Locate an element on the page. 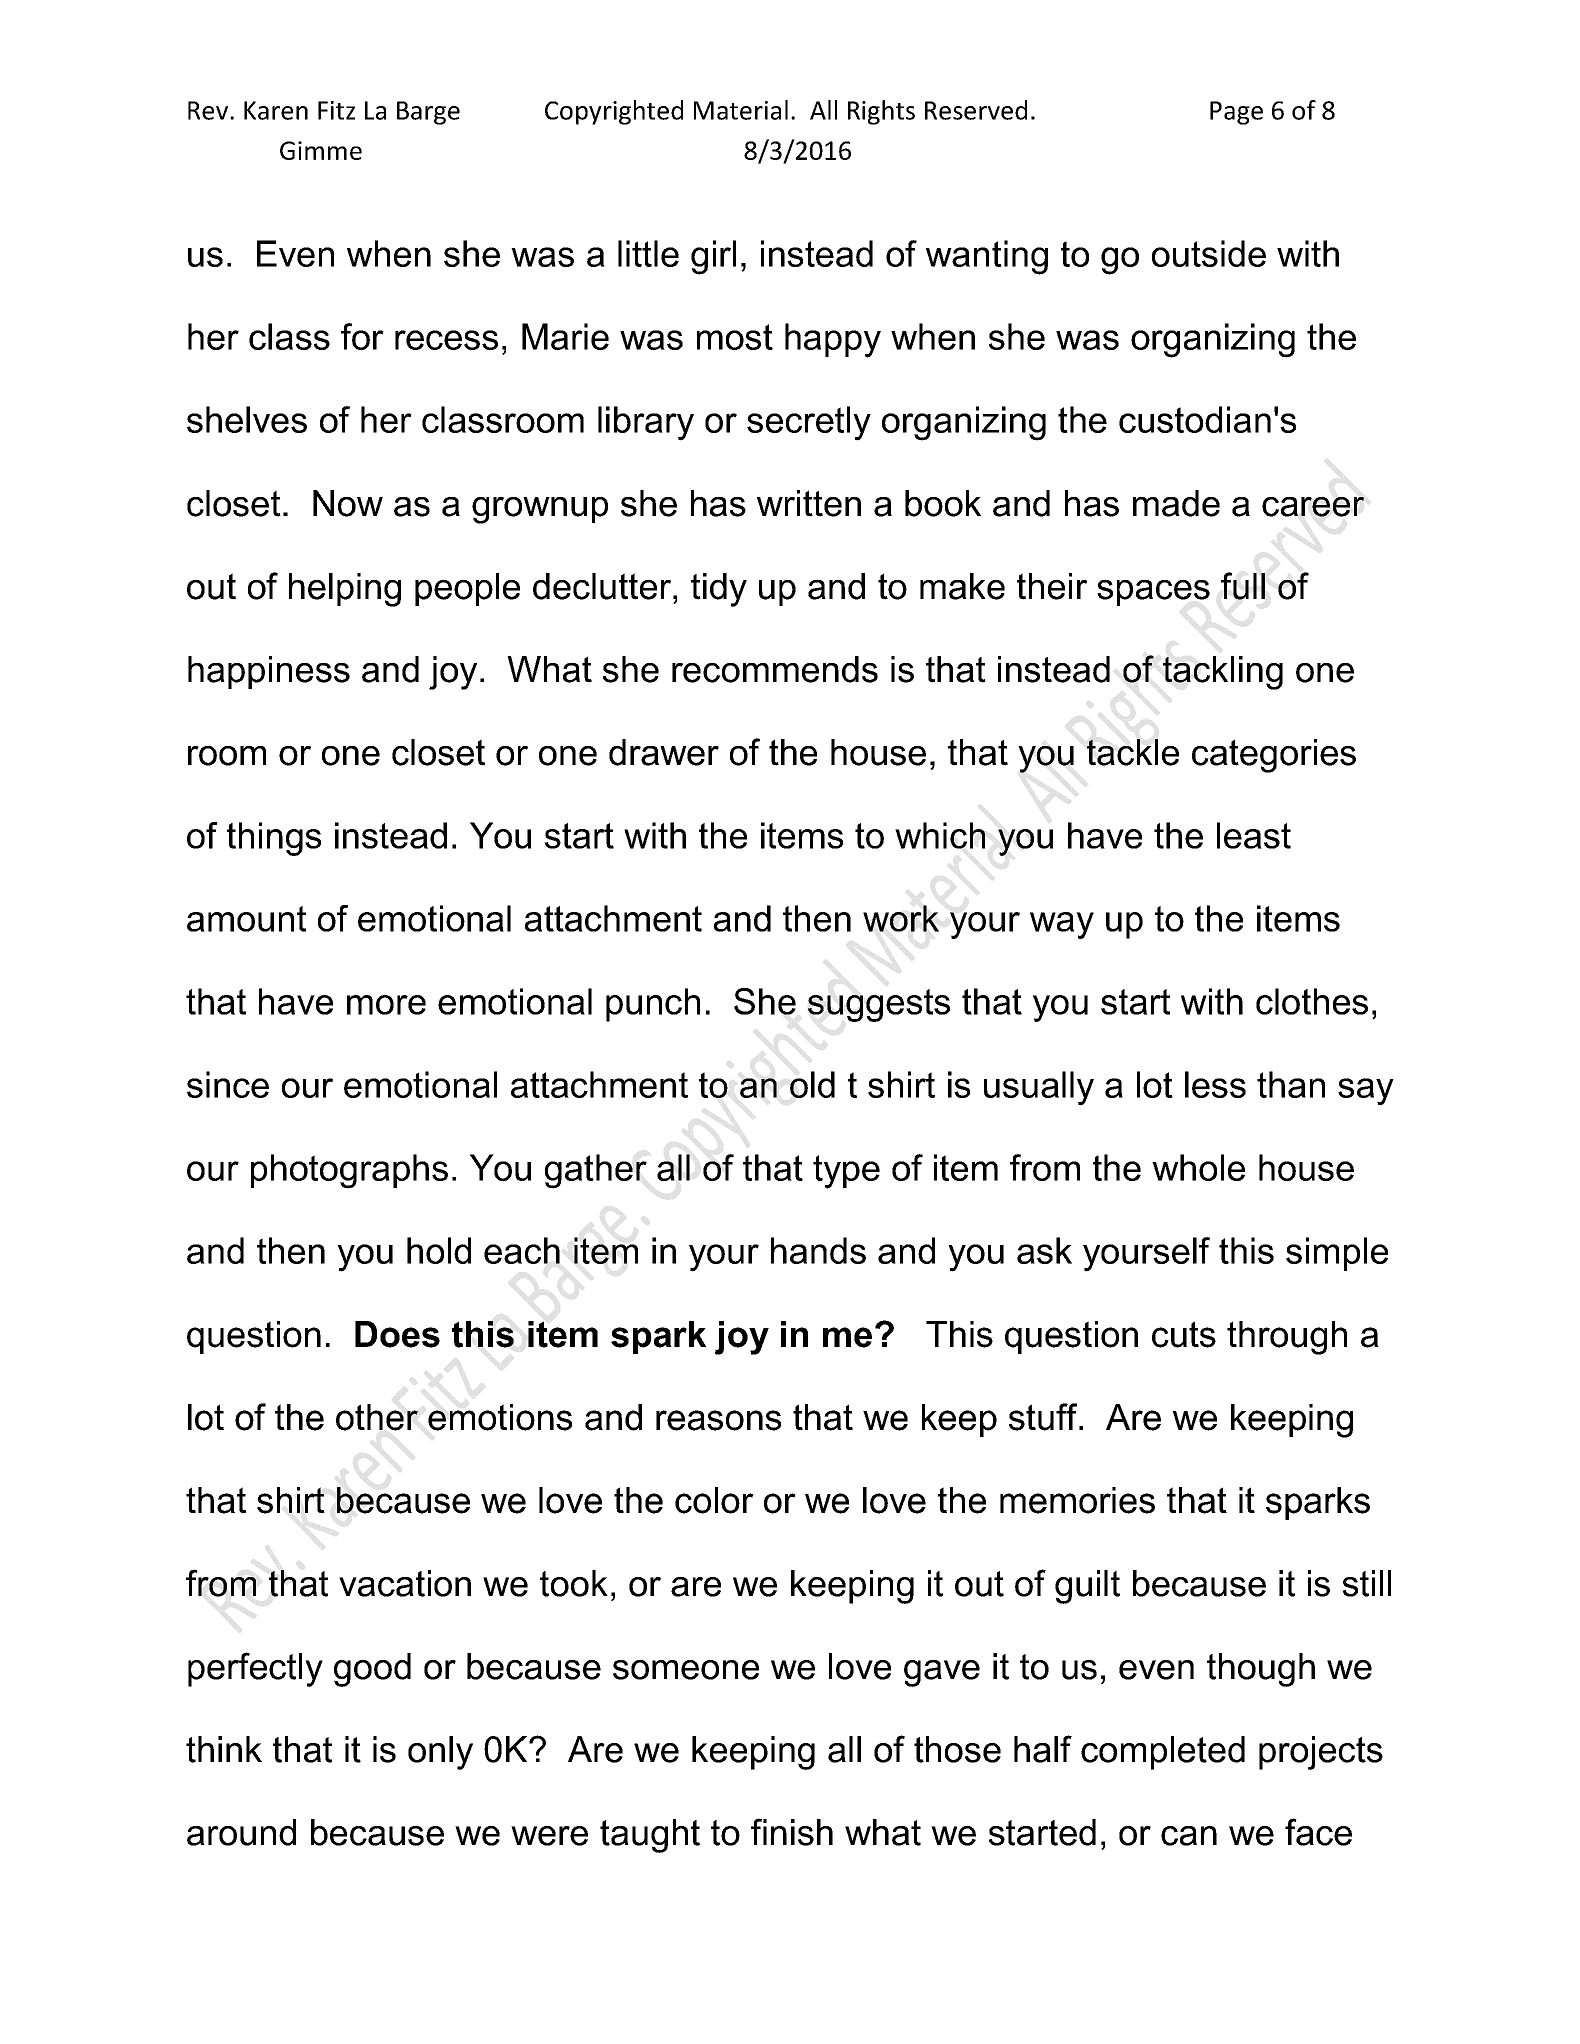 This image has width=1580, height=2044. tidy is located at coordinates (719, 590).
